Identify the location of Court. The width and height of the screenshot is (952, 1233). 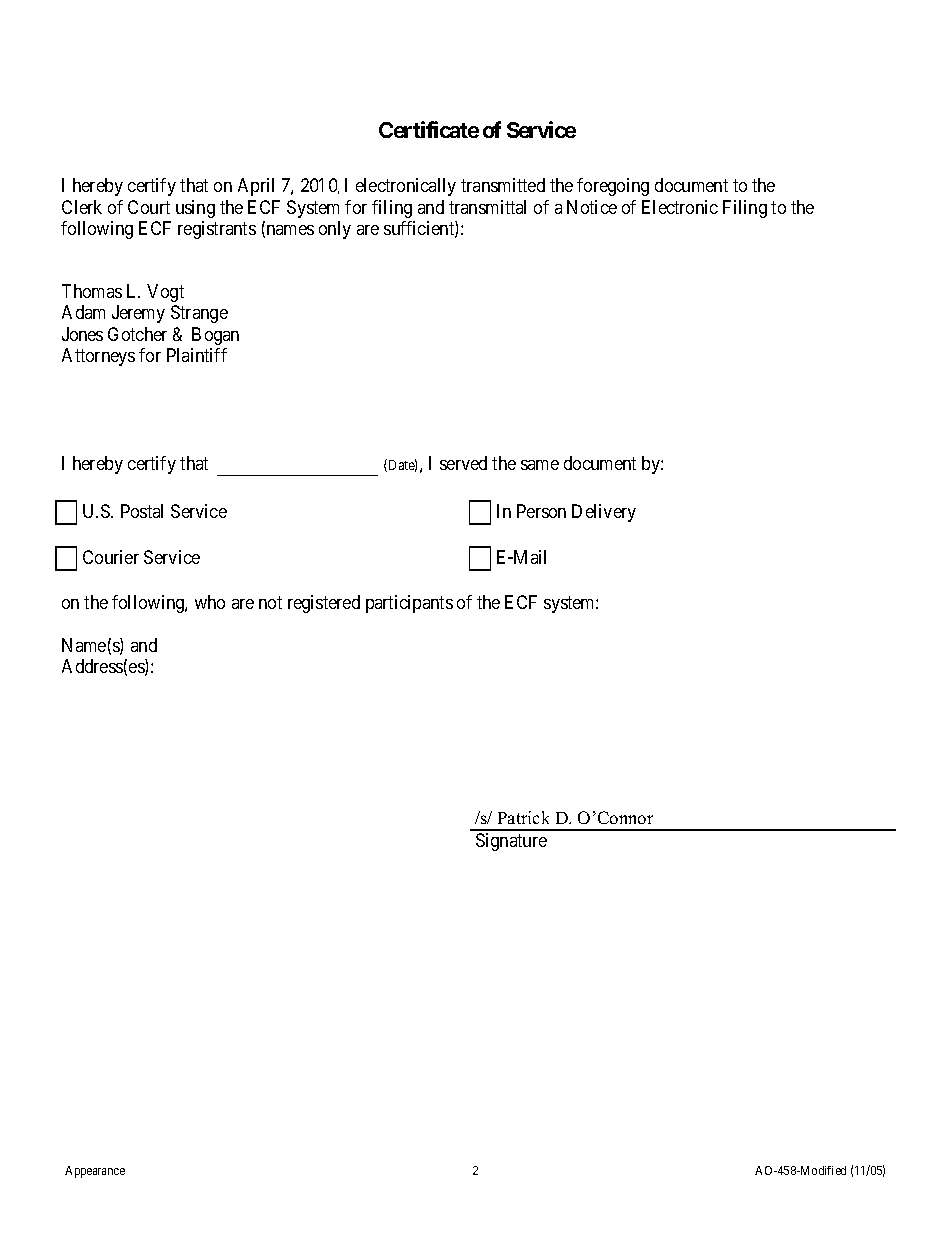
(149, 207).
